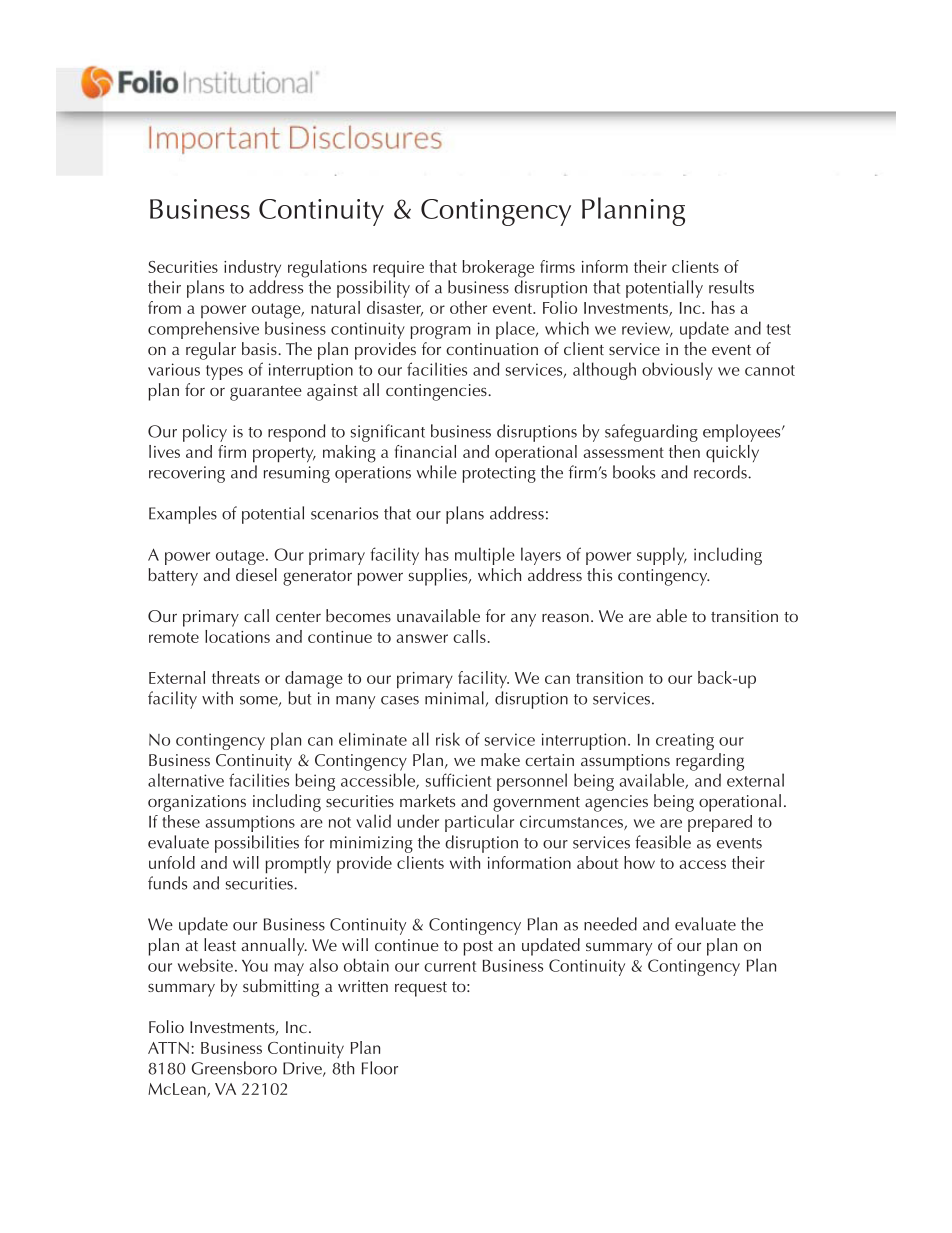 This image has width=952, height=1233. Describe the element at coordinates (236, 677) in the image. I see `threats` at that location.
